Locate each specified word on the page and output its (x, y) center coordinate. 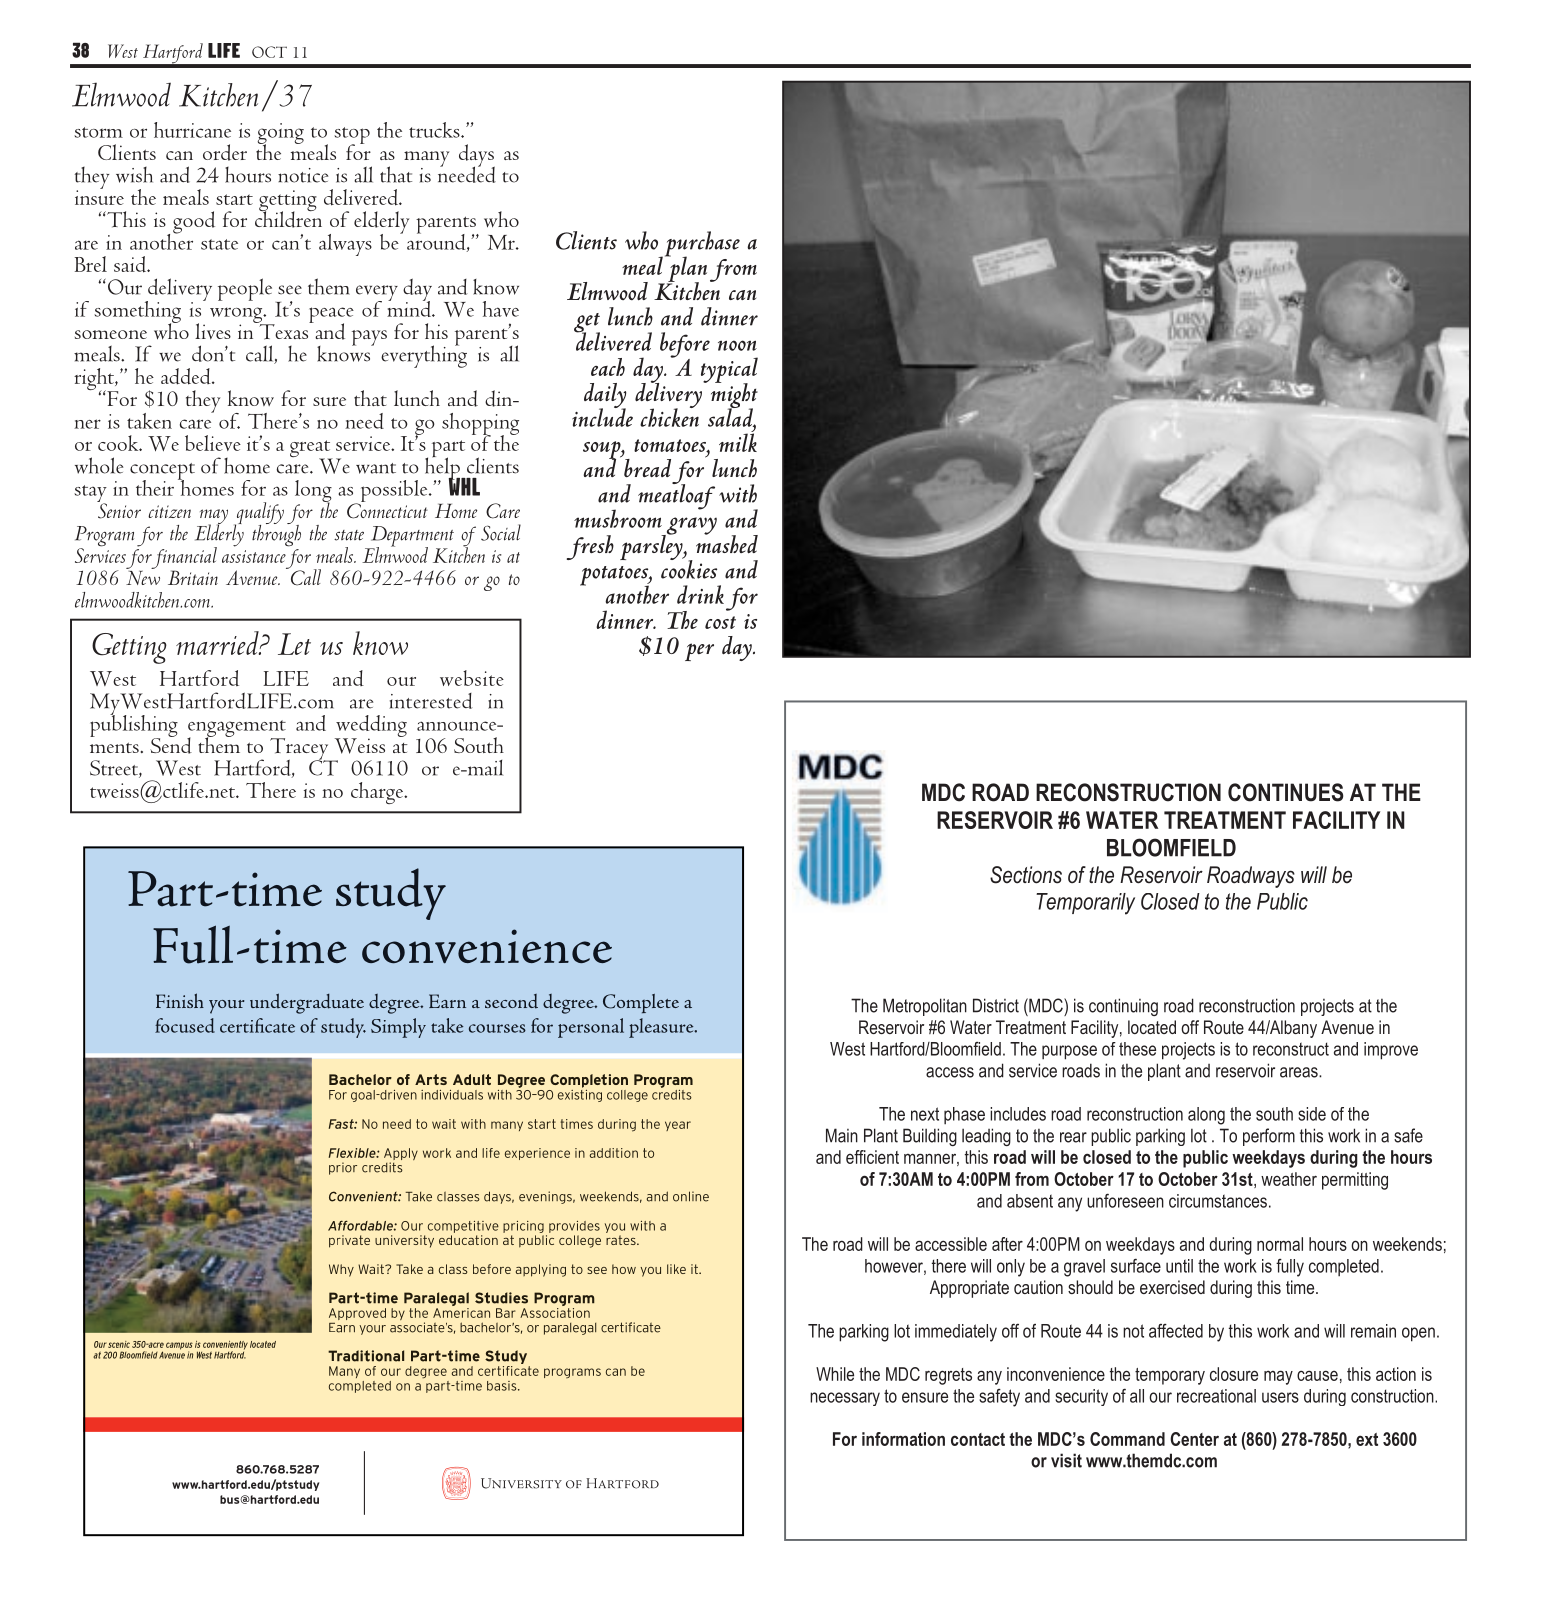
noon (737, 345)
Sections (1026, 875)
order (225, 152)
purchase (701, 245)
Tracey (300, 750)
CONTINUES (1285, 792)
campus (179, 1347)
